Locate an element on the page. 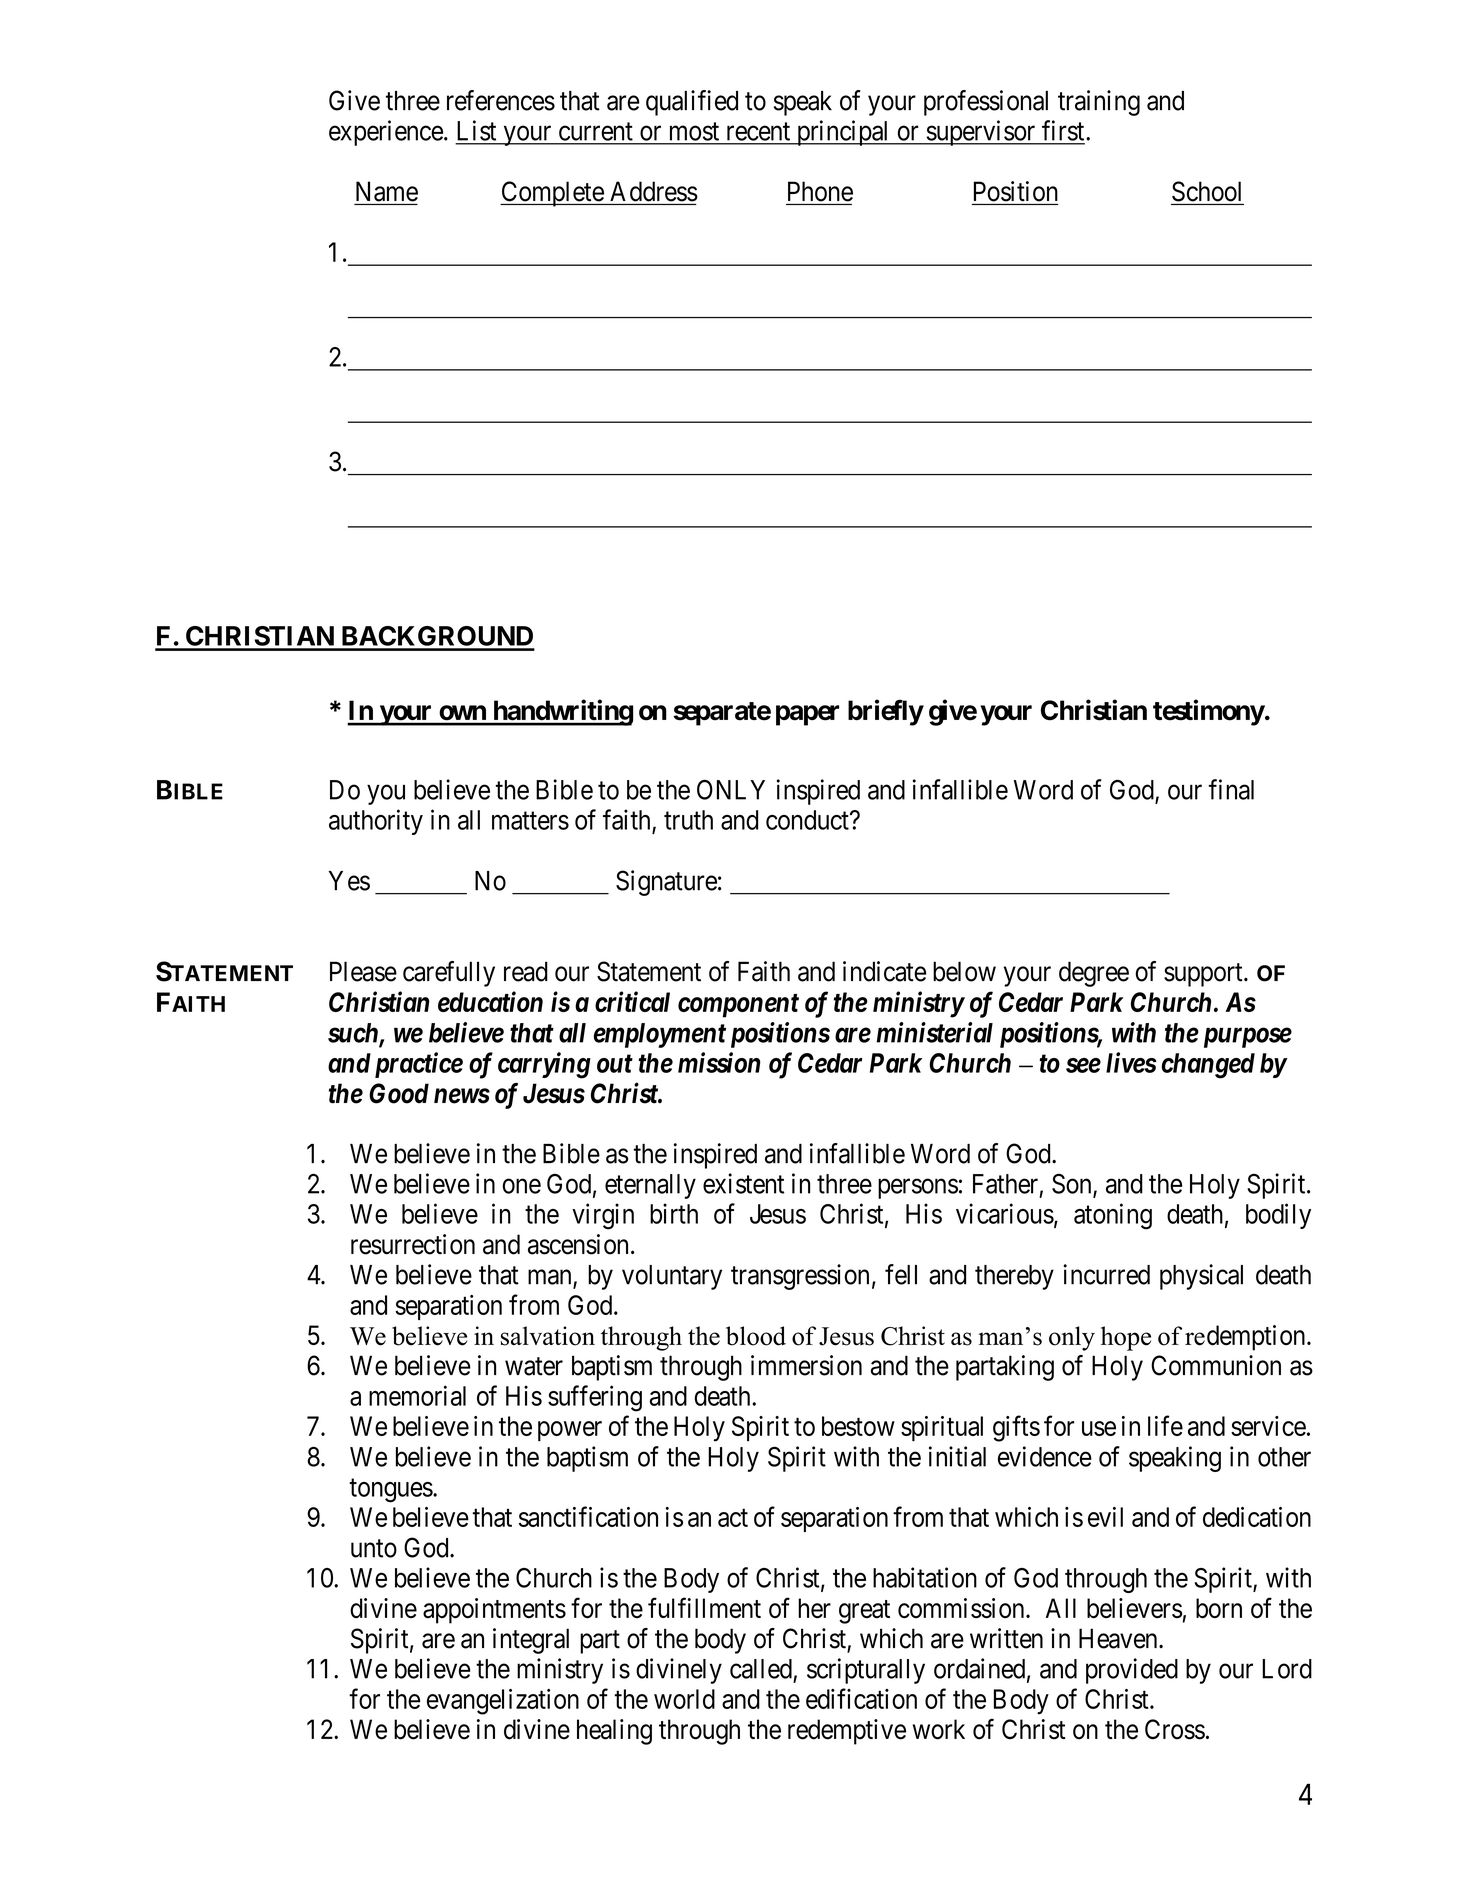  principal is located at coordinates (843, 133).
